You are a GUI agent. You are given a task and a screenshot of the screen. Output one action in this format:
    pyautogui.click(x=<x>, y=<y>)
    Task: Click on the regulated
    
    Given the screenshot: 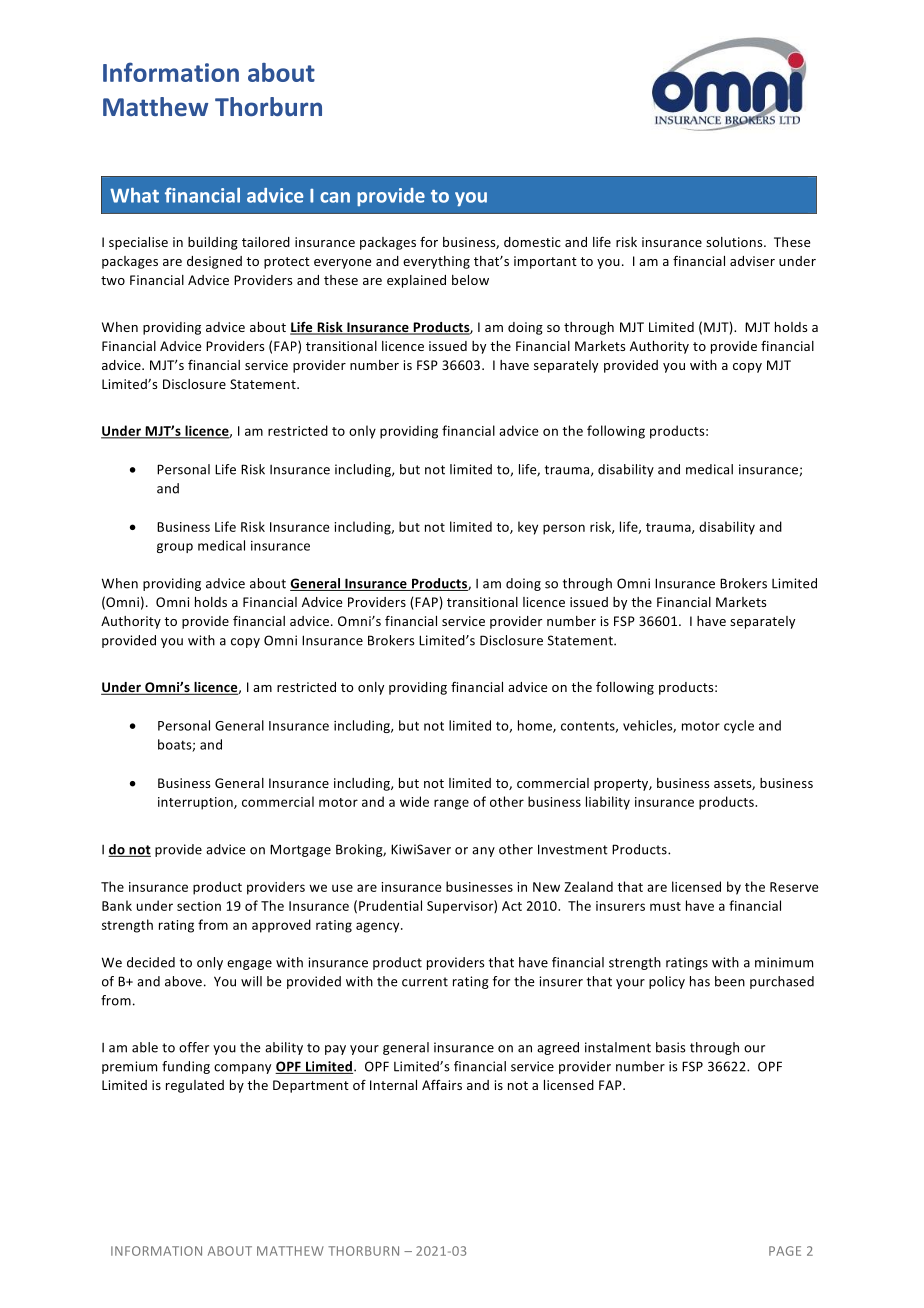 What is the action you would take?
    pyautogui.click(x=195, y=1086)
